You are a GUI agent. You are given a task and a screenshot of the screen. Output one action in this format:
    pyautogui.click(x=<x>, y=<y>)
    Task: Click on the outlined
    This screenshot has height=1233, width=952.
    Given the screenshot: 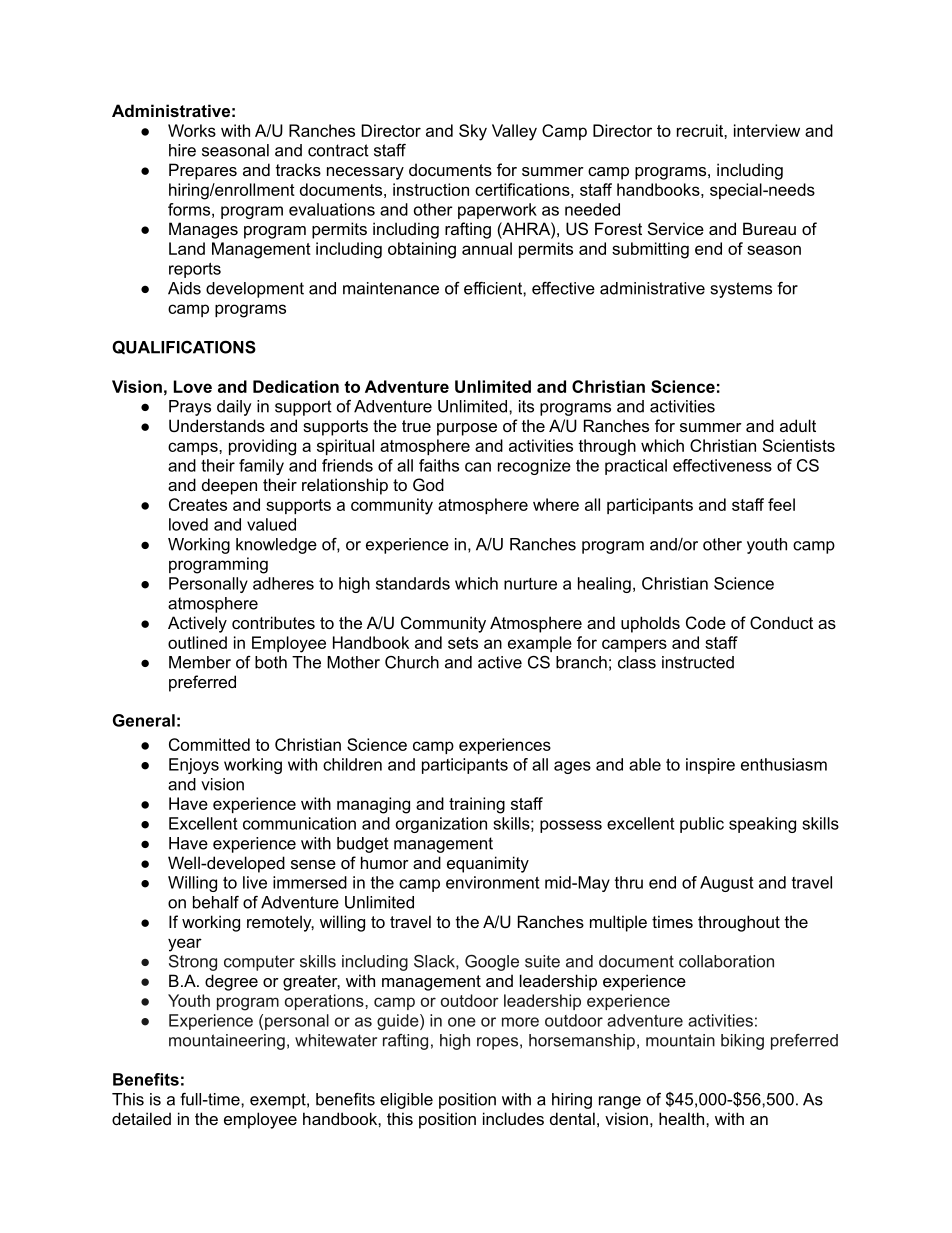 What is the action you would take?
    pyautogui.click(x=197, y=642)
